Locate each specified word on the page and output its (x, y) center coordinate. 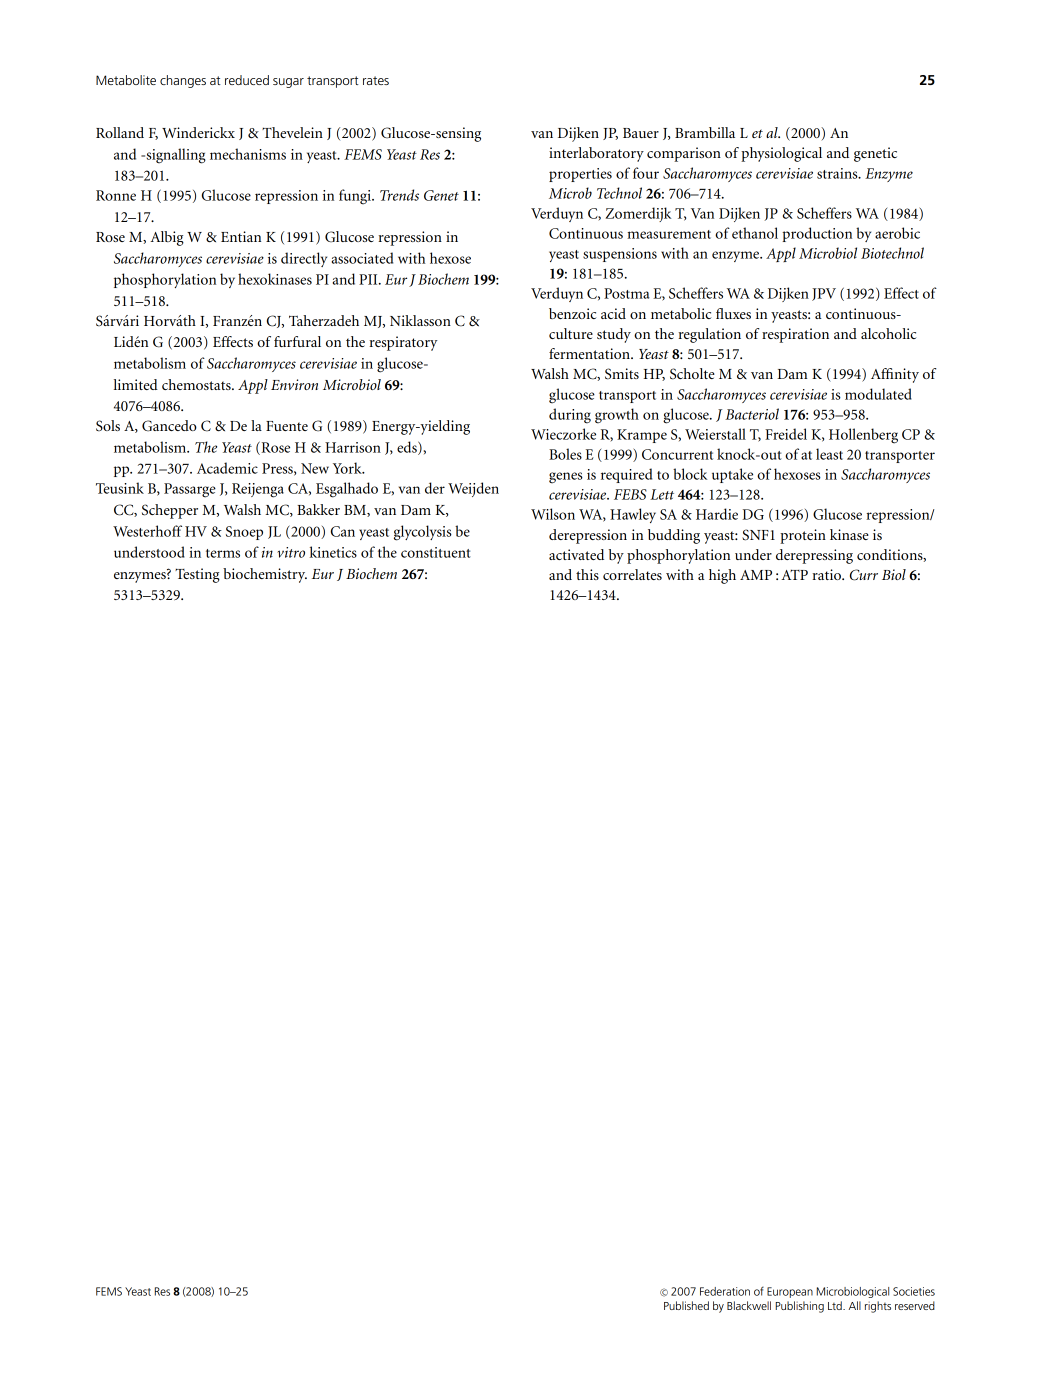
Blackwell (749, 1305)
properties (580, 175)
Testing (197, 575)
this (587, 574)
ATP (794, 574)
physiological (781, 154)
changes (183, 81)
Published (686, 1305)
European (790, 1292)
